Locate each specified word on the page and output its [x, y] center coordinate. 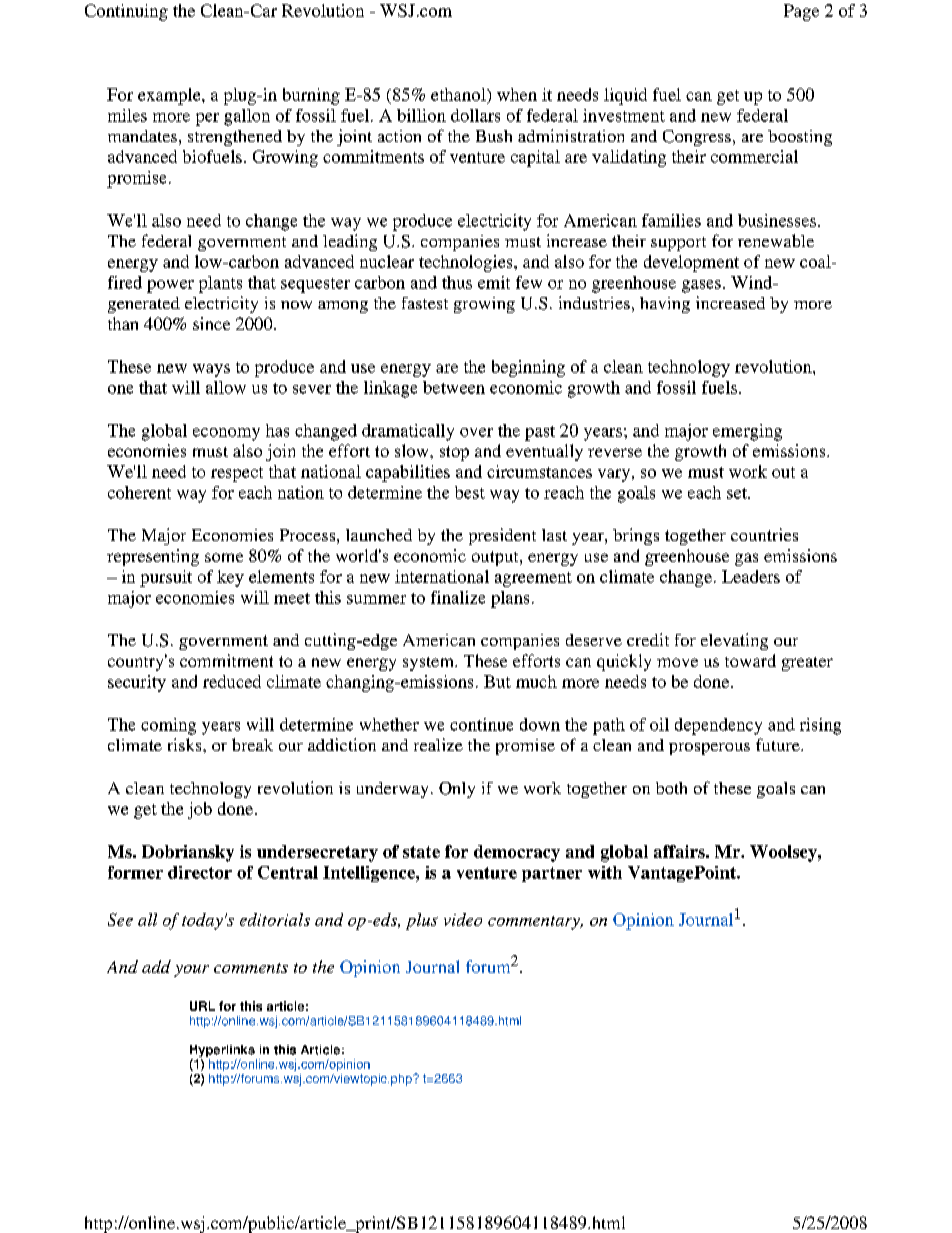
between [454, 387]
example [170, 96]
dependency [718, 726]
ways [211, 370]
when [517, 94]
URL [202, 1006]
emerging [747, 432]
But [497, 681]
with [605, 872]
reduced [232, 681]
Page [801, 12]
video [463, 919]
